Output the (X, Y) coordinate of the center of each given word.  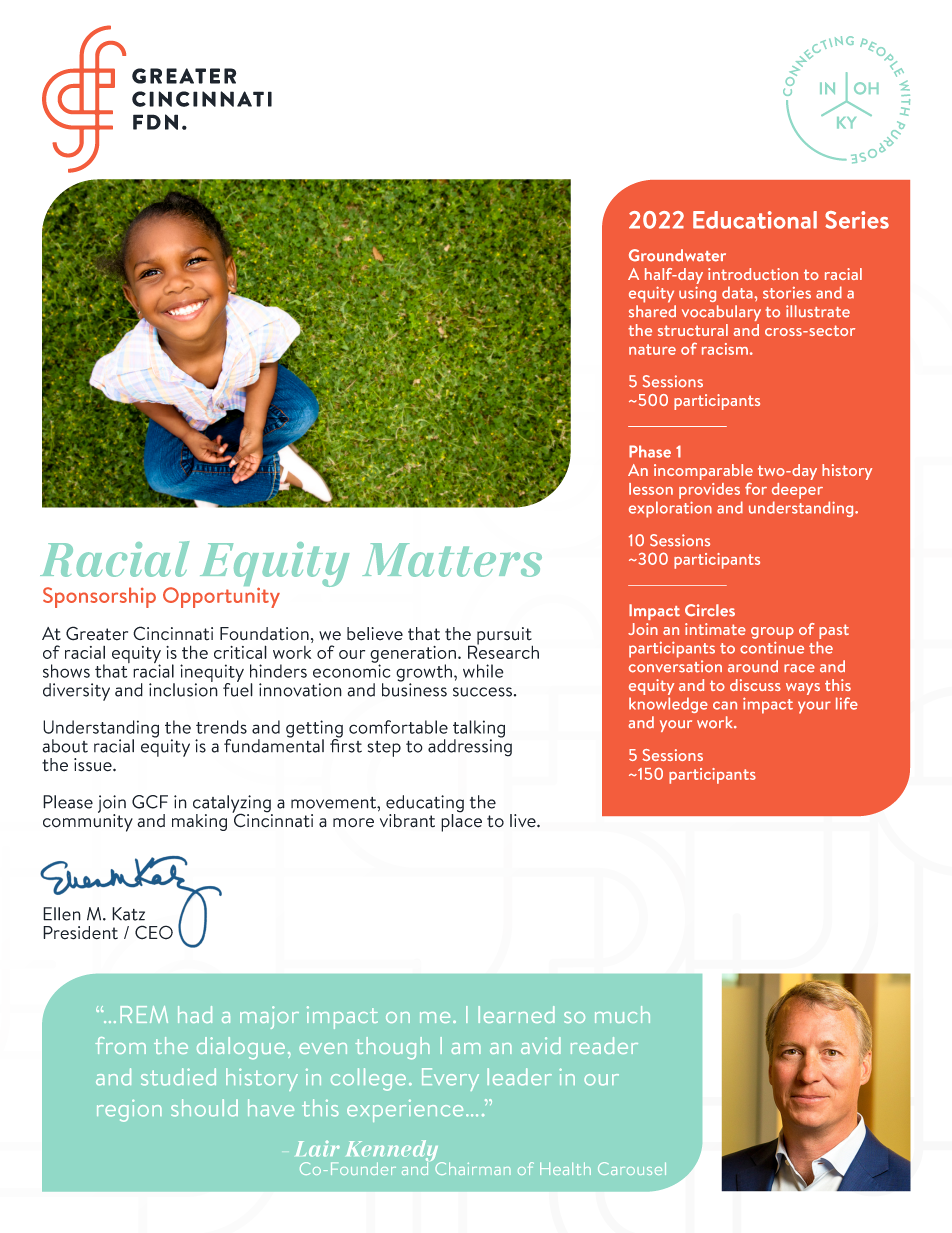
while (483, 671)
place (461, 822)
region (129, 1111)
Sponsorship (99, 597)
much (622, 1014)
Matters (452, 560)
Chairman (473, 1168)
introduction (753, 274)
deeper (797, 491)
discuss (755, 685)
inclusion (183, 689)
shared (652, 311)
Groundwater (677, 255)
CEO (154, 932)
